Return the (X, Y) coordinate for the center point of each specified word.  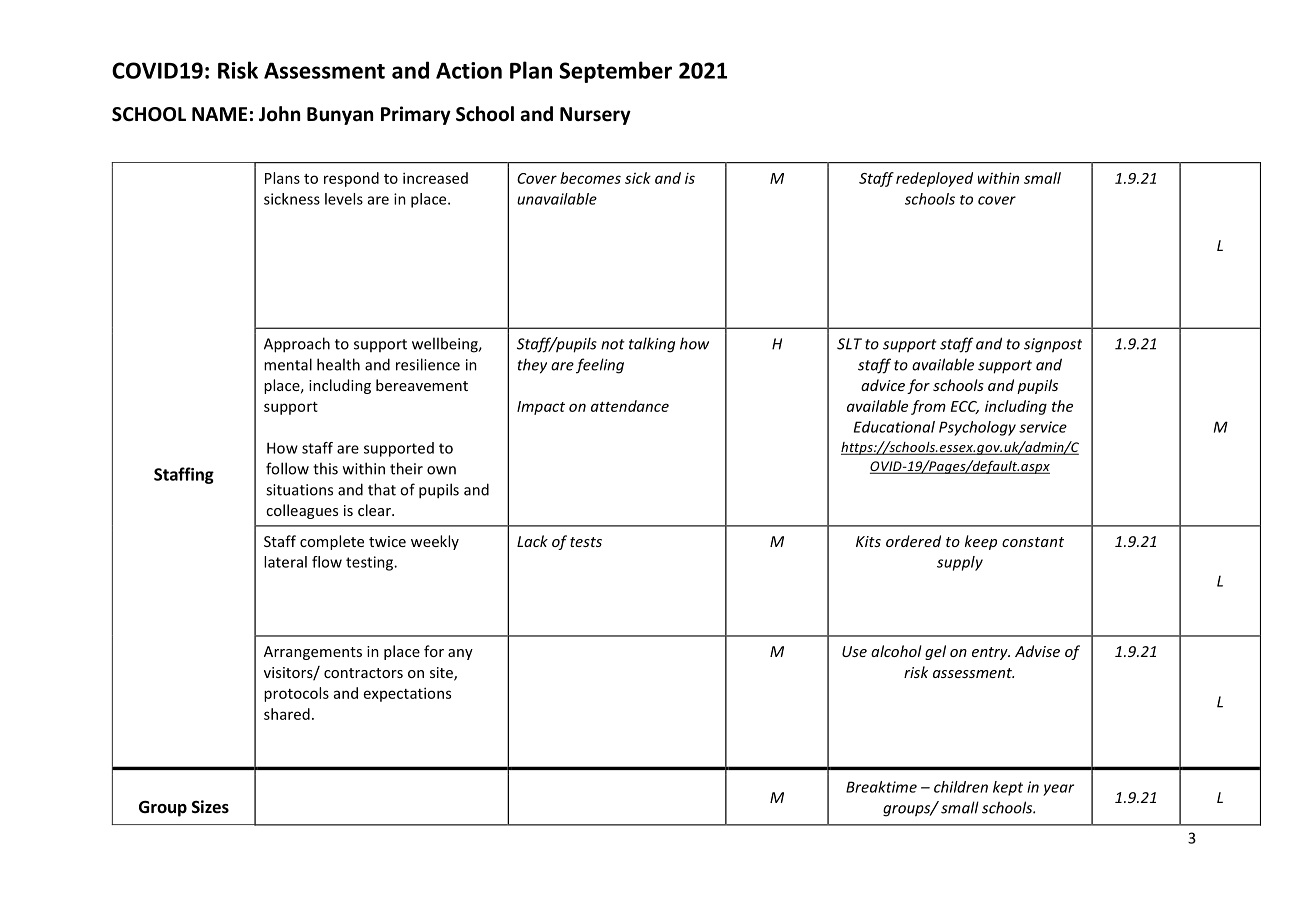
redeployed (934, 179)
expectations (407, 694)
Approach (297, 345)
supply (960, 563)
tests (586, 542)
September (615, 72)
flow (327, 562)
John (279, 114)
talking (652, 345)
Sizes (210, 807)
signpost (1053, 345)
